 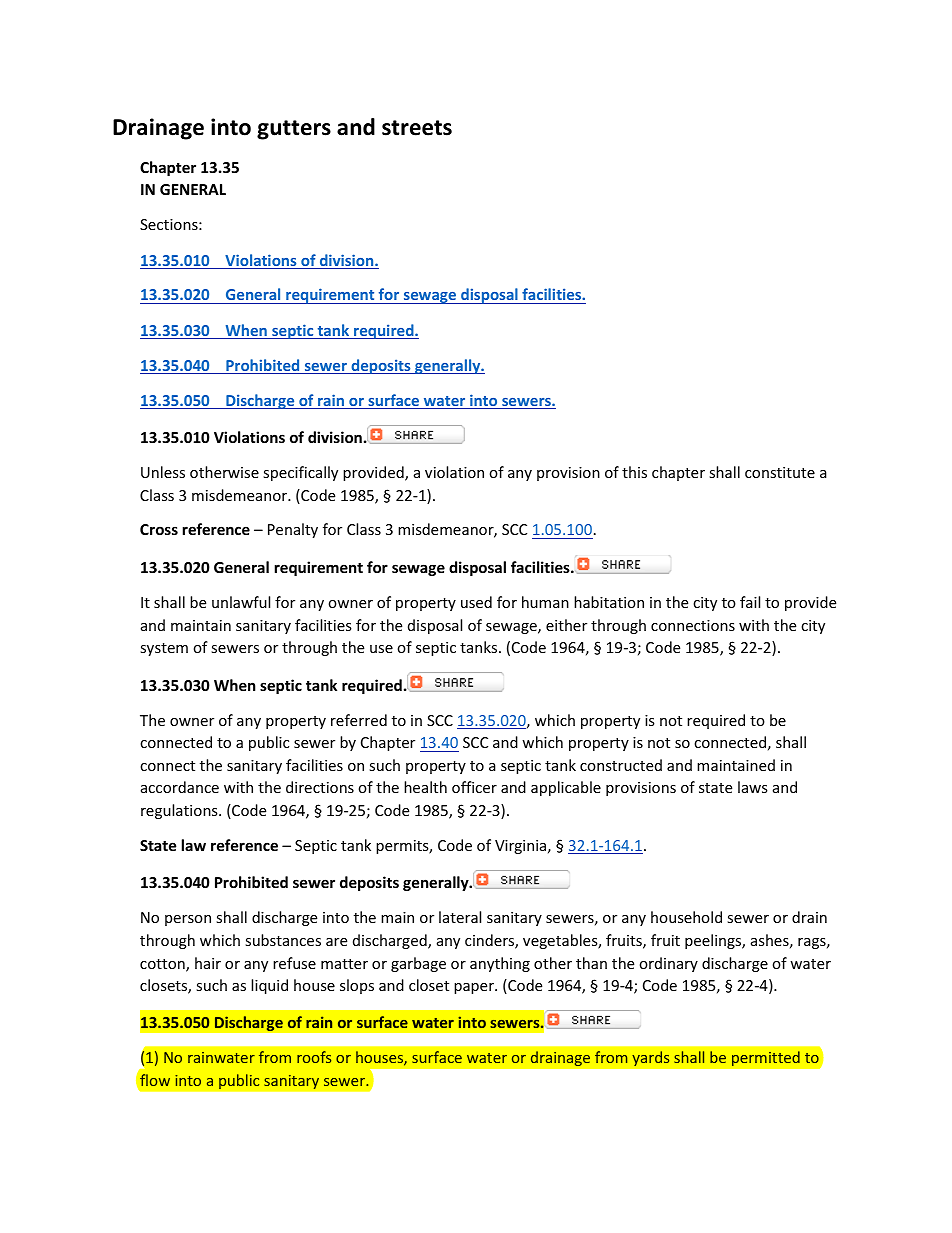 What do you see at coordinates (634, 472) in the page?
I see `this` at bounding box center [634, 472].
